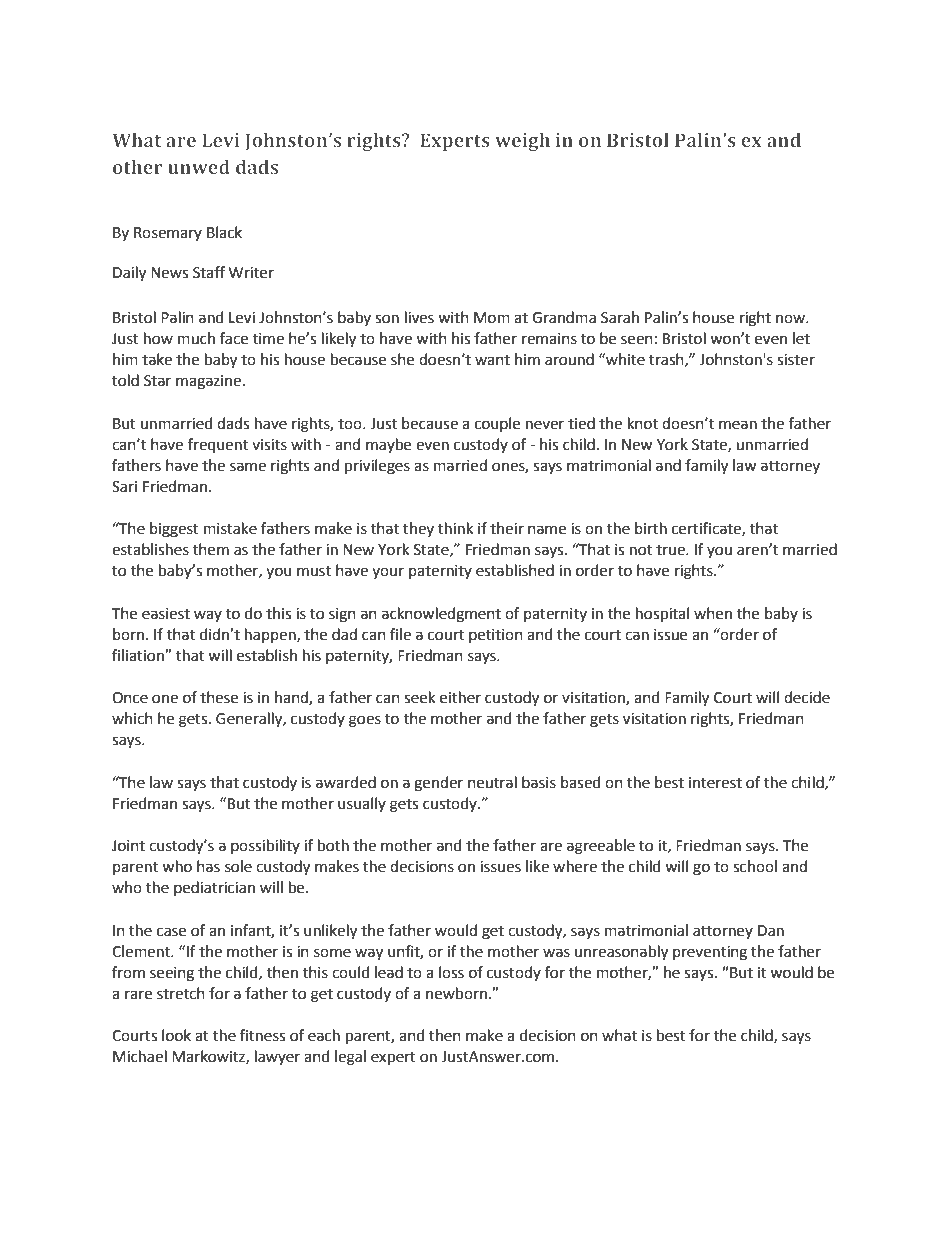 This page has height=1233, width=952. I want to click on acknowledgment, so click(441, 615).
